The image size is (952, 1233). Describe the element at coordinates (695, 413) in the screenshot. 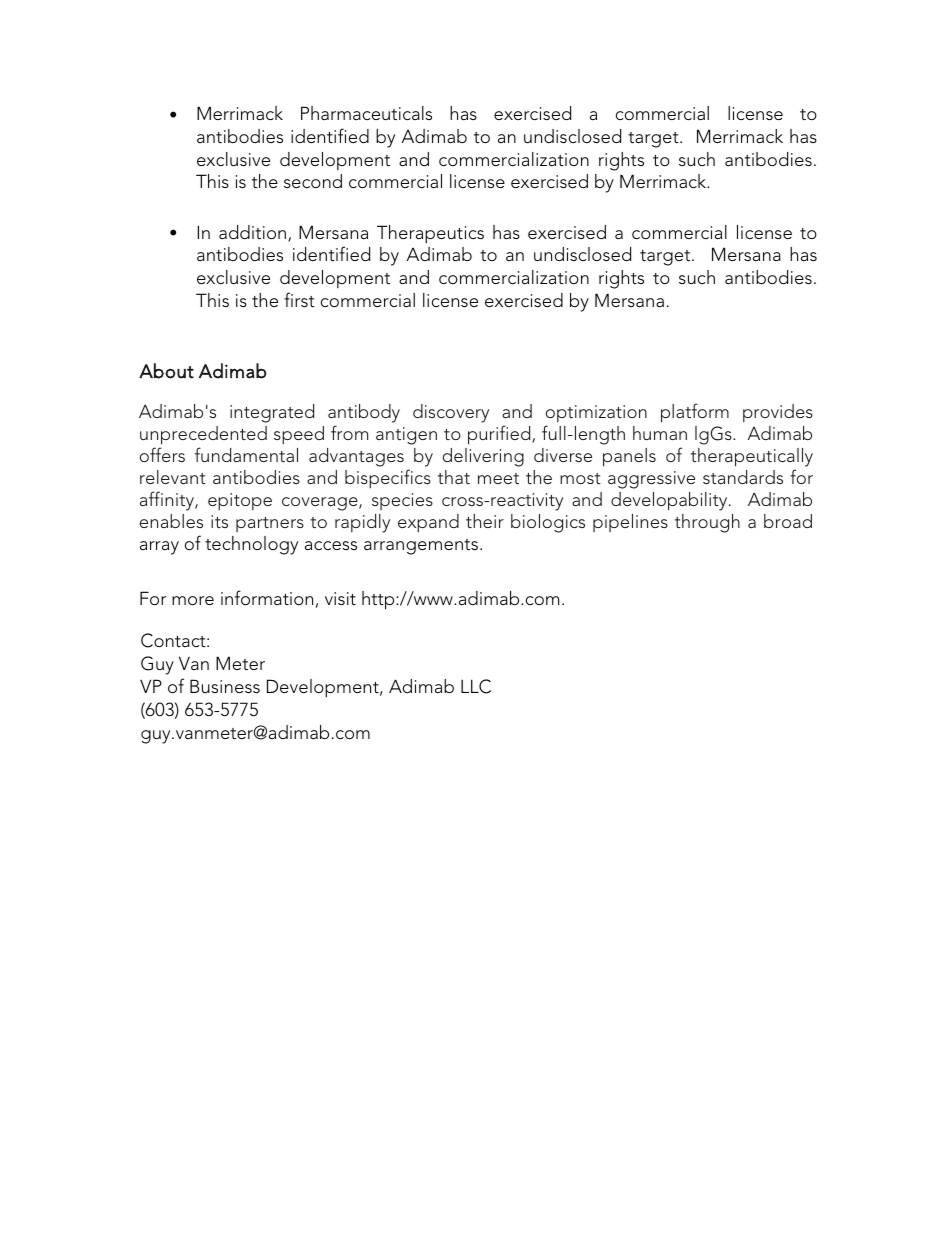

I see `platform` at that location.
